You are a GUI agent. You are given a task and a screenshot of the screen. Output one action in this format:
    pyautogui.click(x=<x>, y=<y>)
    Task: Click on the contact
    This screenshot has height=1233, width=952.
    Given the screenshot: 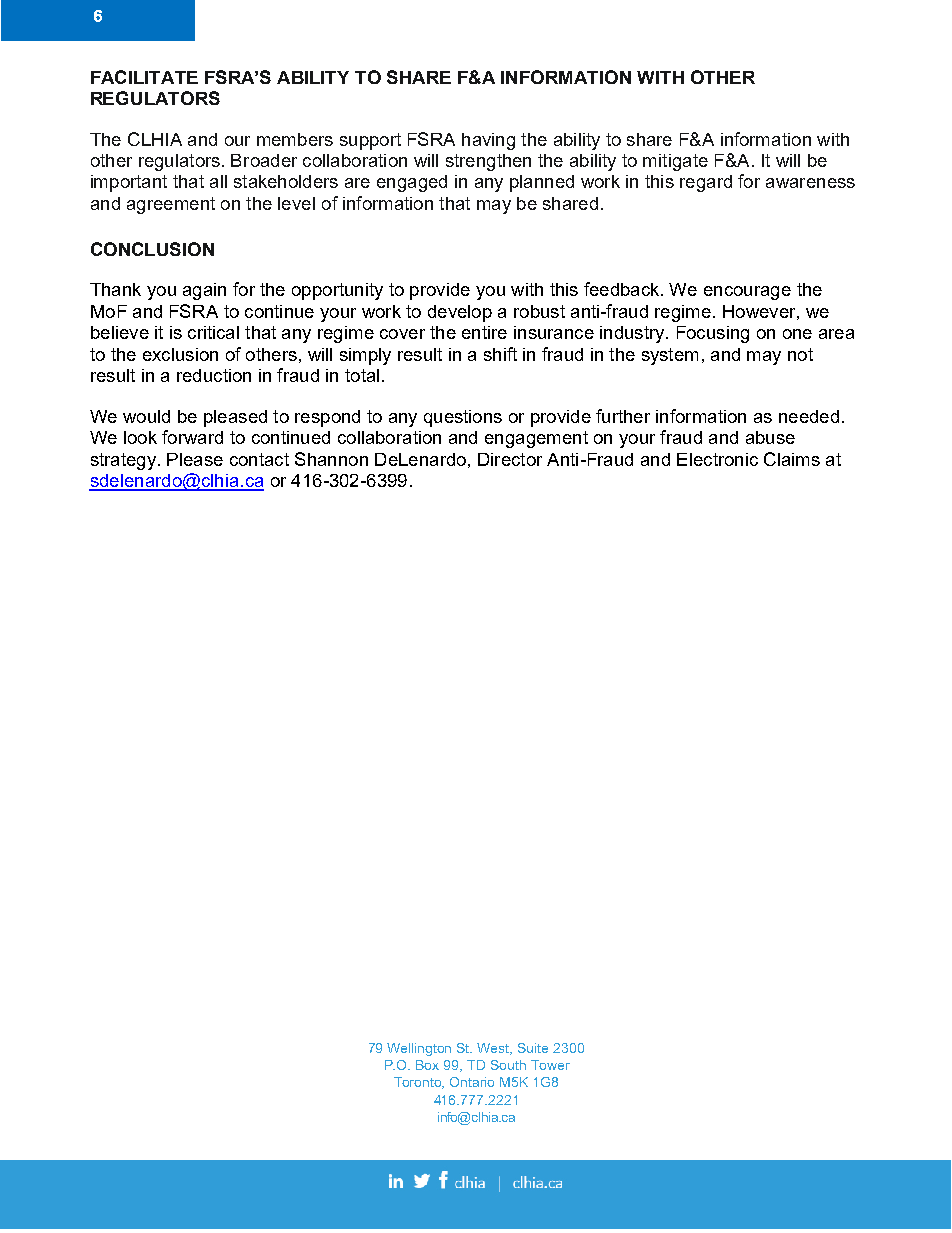 What is the action you would take?
    pyautogui.click(x=259, y=459)
